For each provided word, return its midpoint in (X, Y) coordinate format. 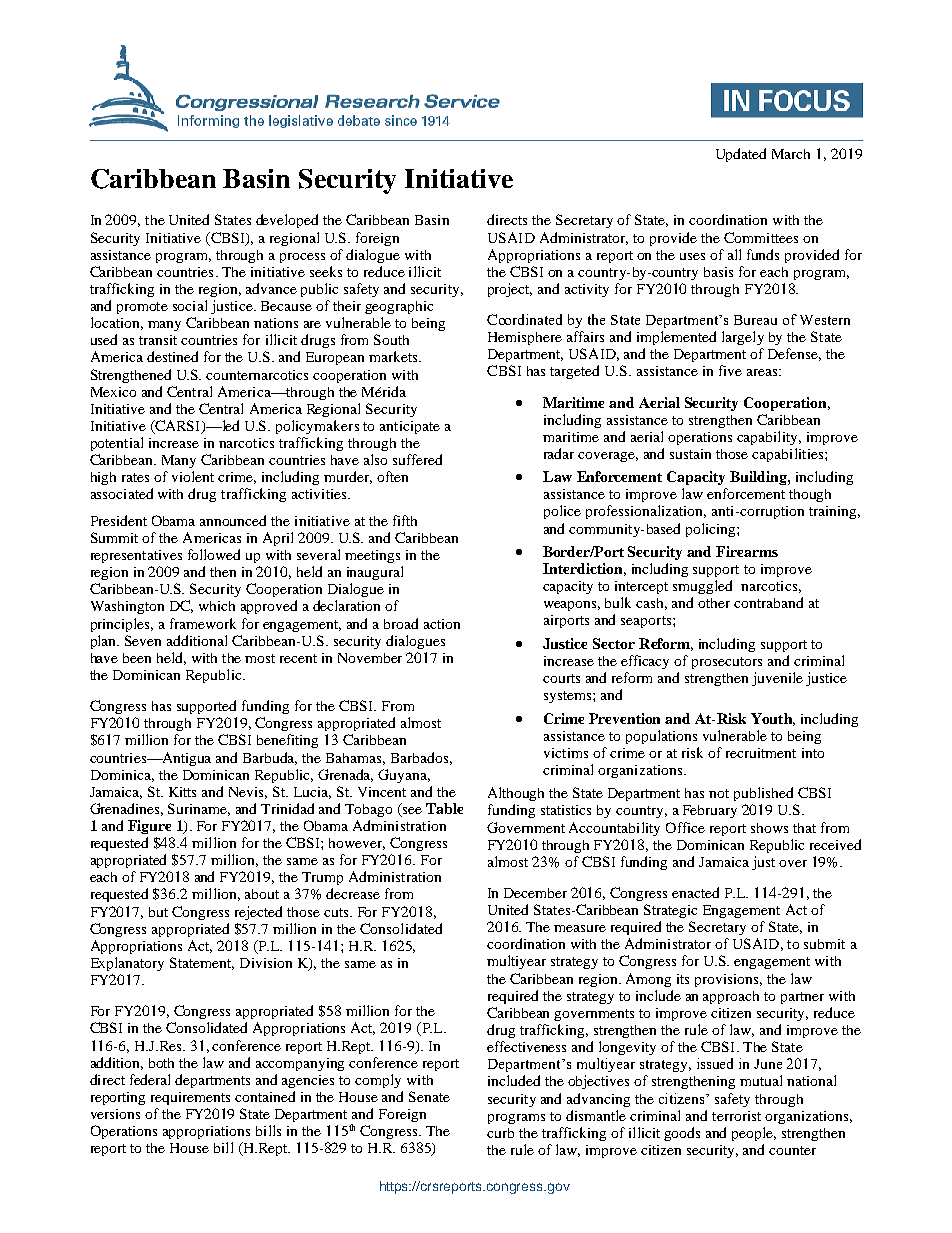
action (442, 624)
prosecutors (727, 663)
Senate (429, 1096)
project (510, 290)
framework (203, 623)
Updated (741, 155)
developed (287, 221)
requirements (190, 1098)
